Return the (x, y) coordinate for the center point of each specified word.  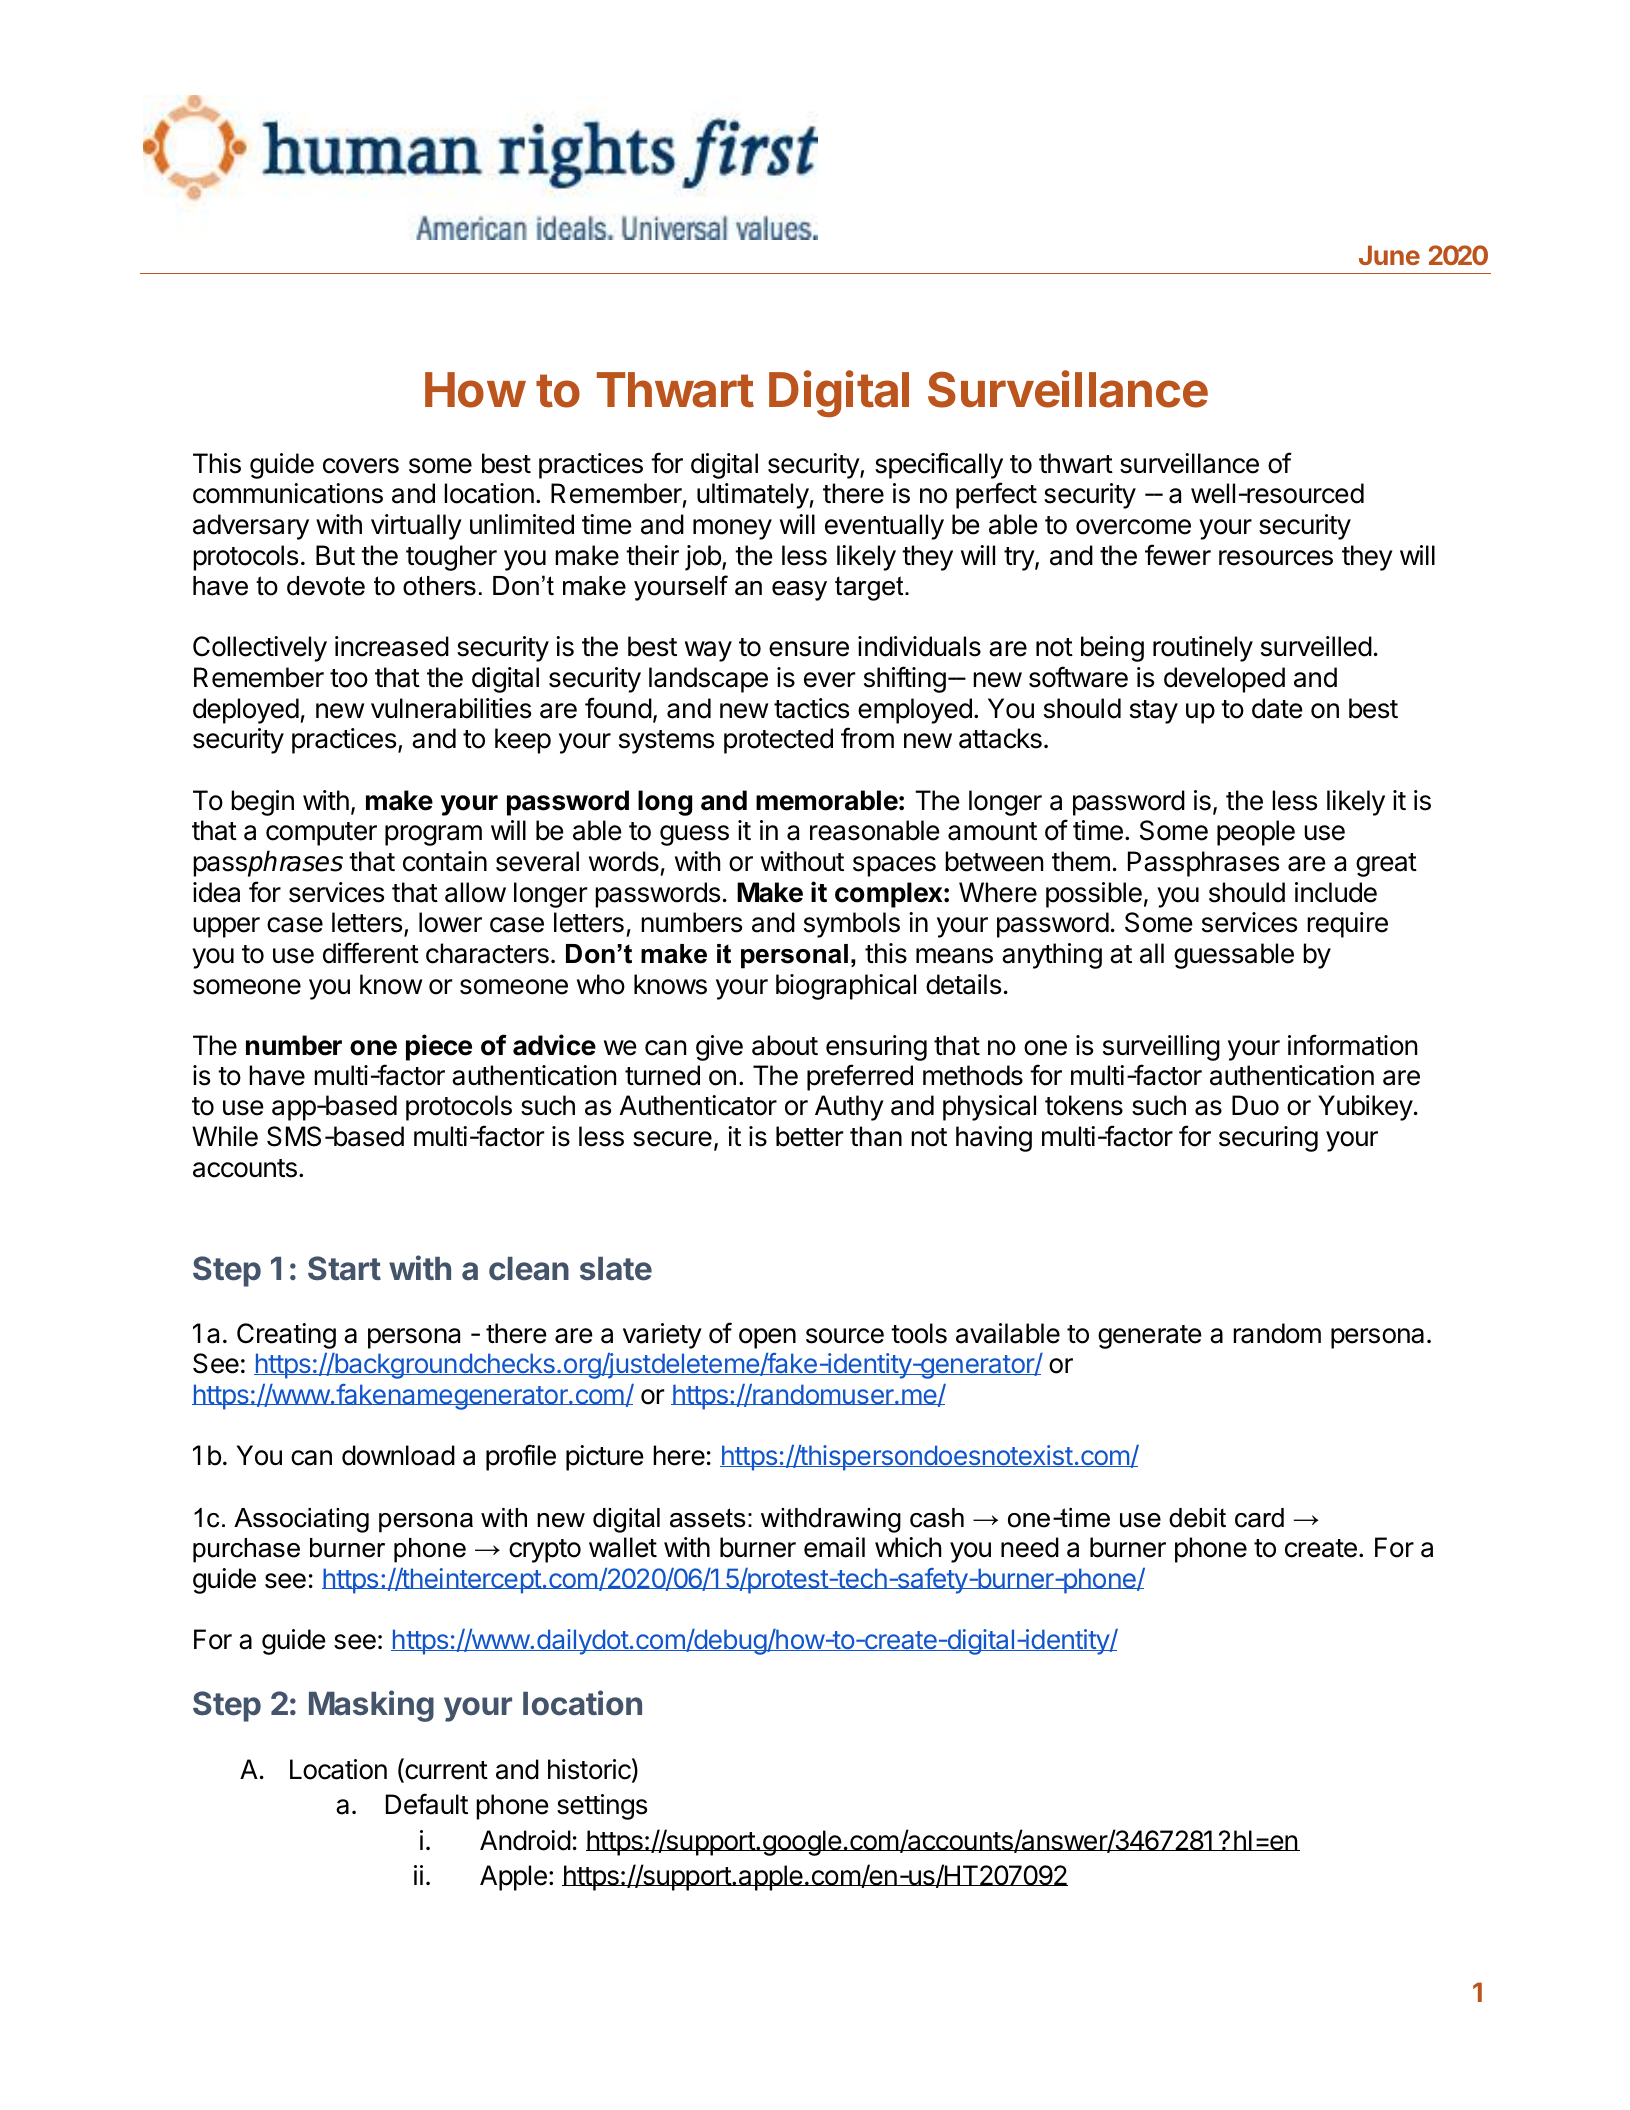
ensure (809, 649)
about (785, 1045)
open (767, 1338)
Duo (1255, 1105)
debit (1197, 1518)
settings (602, 1807)
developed (1224, 680)
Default (427, 1804)
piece (439, 1047)
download (398, 1455)
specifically (939, 465)
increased (392, 646)
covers (361, 466)
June (1389, 255)
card (1259, 1518)
